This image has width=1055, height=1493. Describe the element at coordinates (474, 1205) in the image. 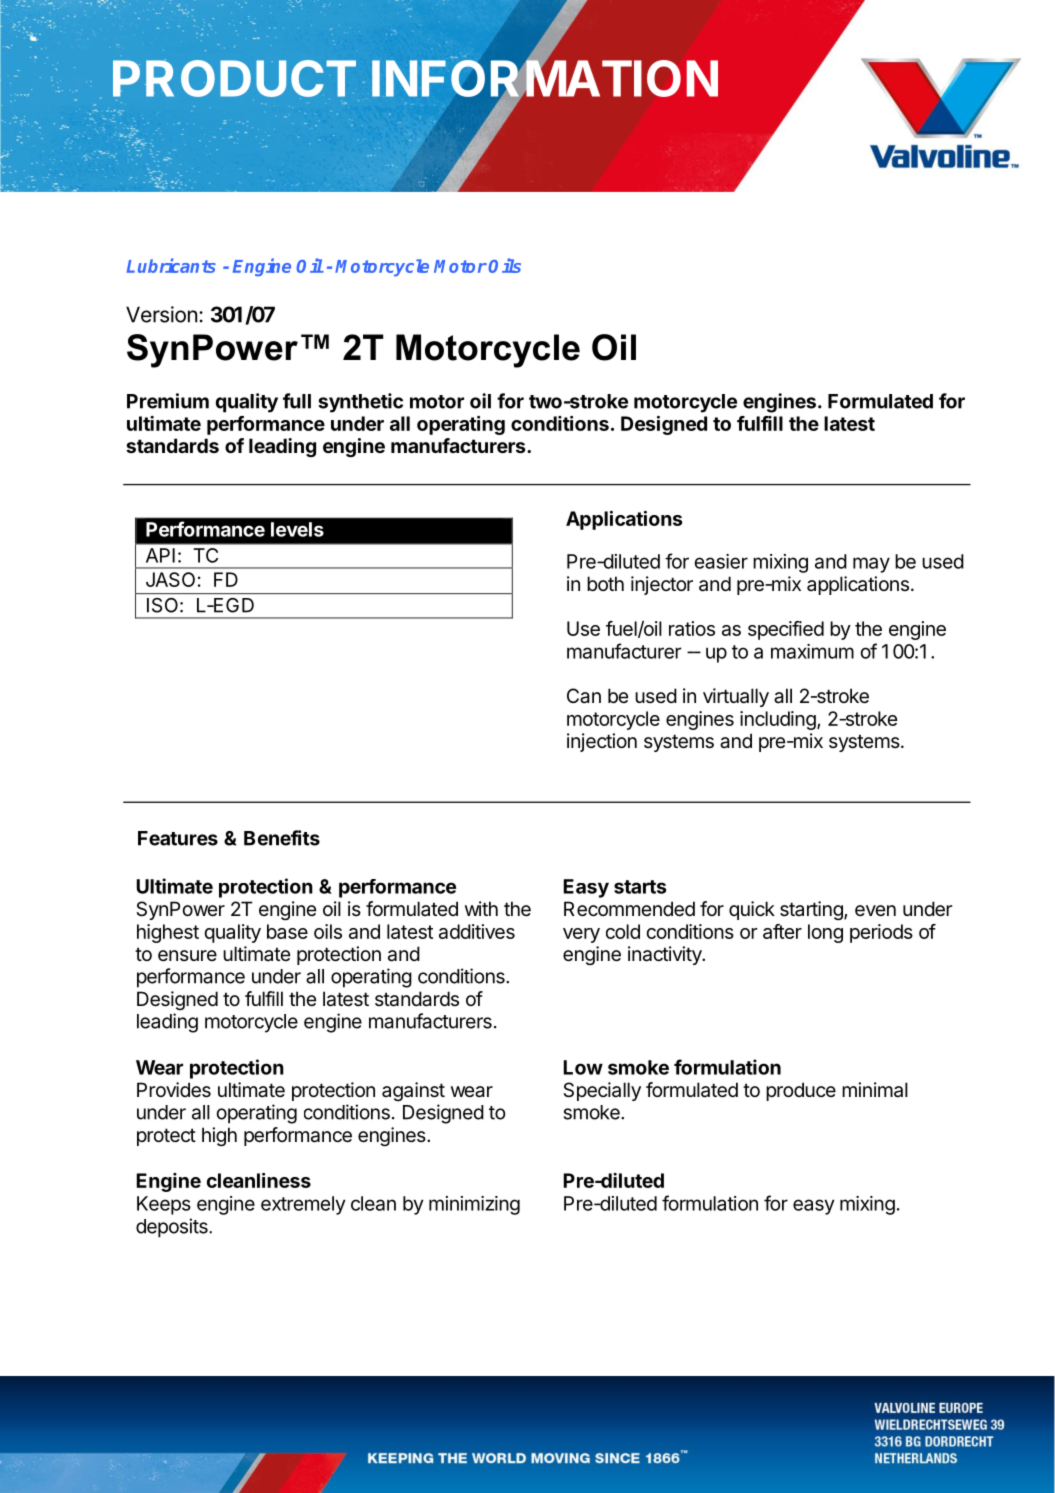

I see `minimizing` at that location.
